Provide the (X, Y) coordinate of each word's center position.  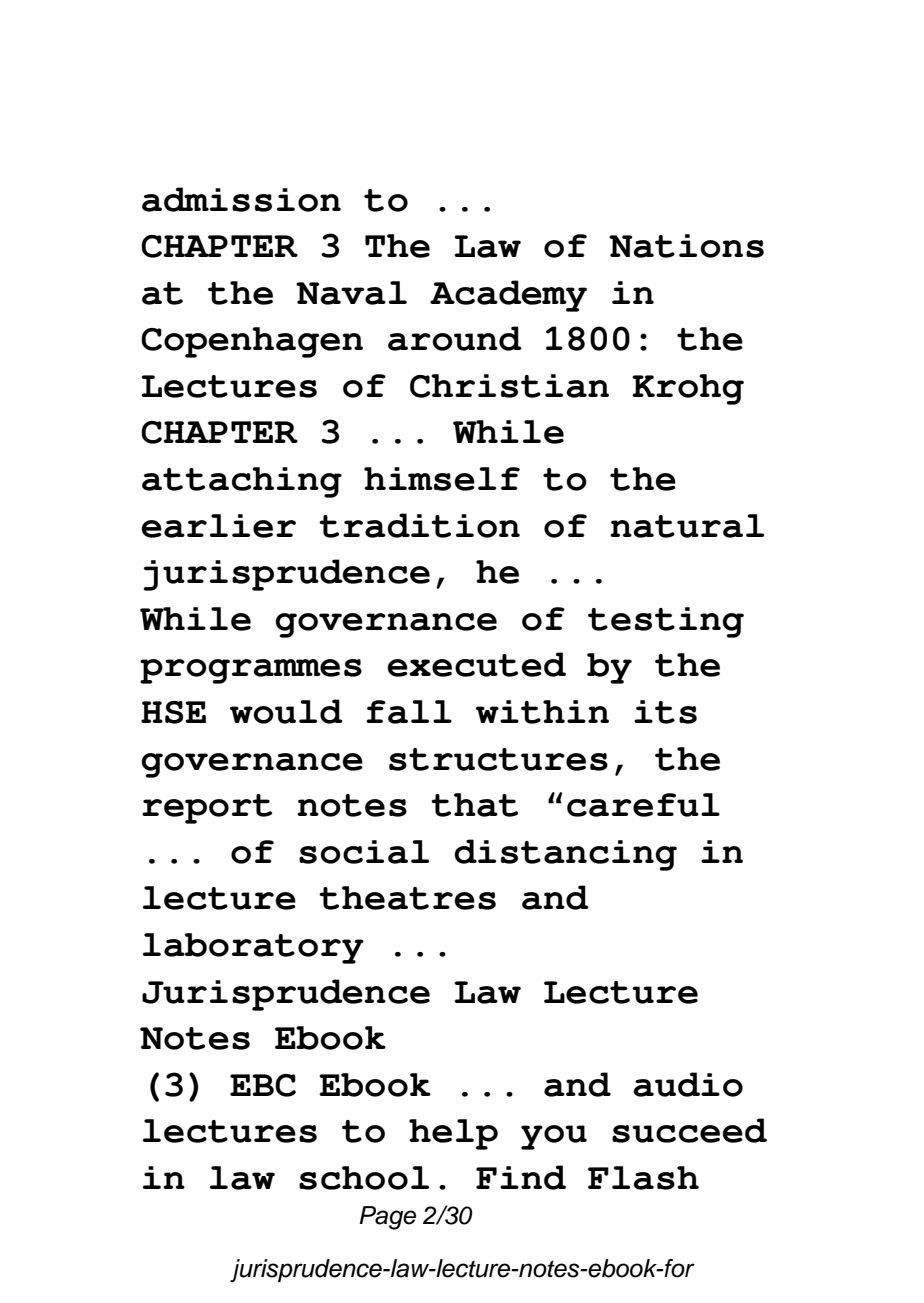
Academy (508, 296)
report (207, 809)
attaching (242, 482)
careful (643, 805)
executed (476, 664)
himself (442, 479)
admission (241, 199)
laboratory (253, 948)
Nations (686, 246)
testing (666, 622)
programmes (251, 671)
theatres (407, 898)
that (474, 805)
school (364, 1178)
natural (687, 526)
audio (688, 1084)
